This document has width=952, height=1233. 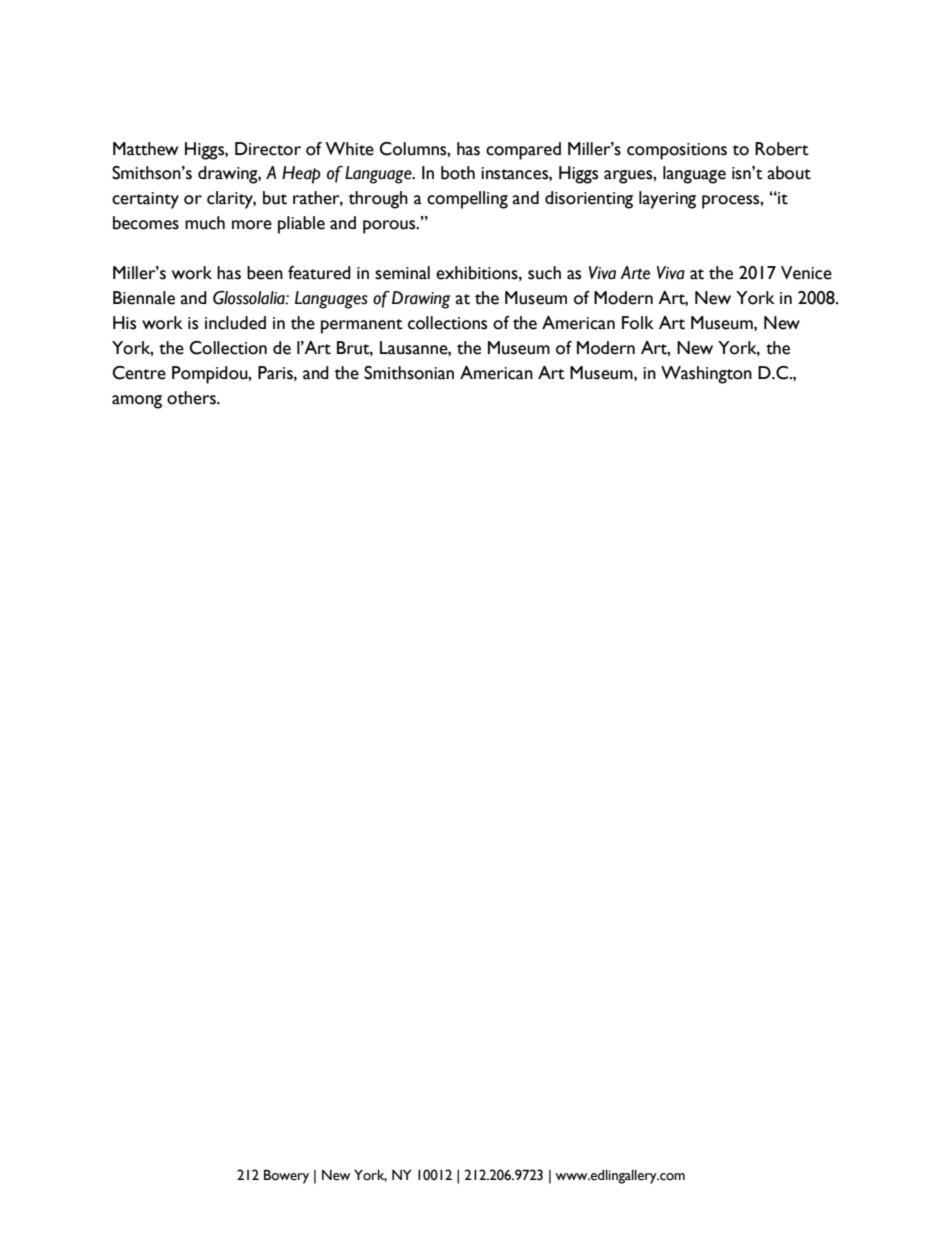 I want to click on permanent, so click(x=362, y=326).
